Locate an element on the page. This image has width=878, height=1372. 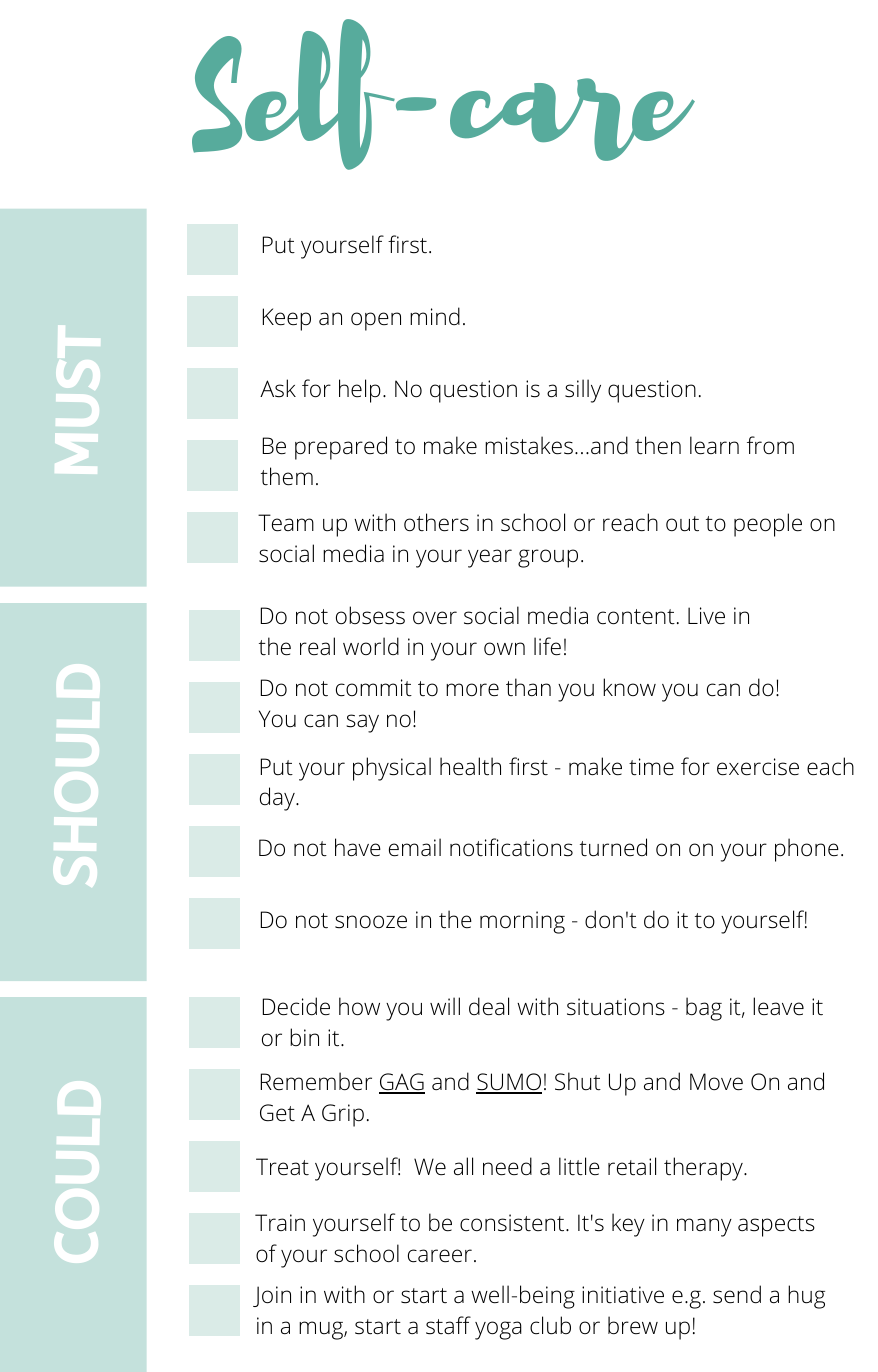
Join is located at coordinates (272, 1296).
